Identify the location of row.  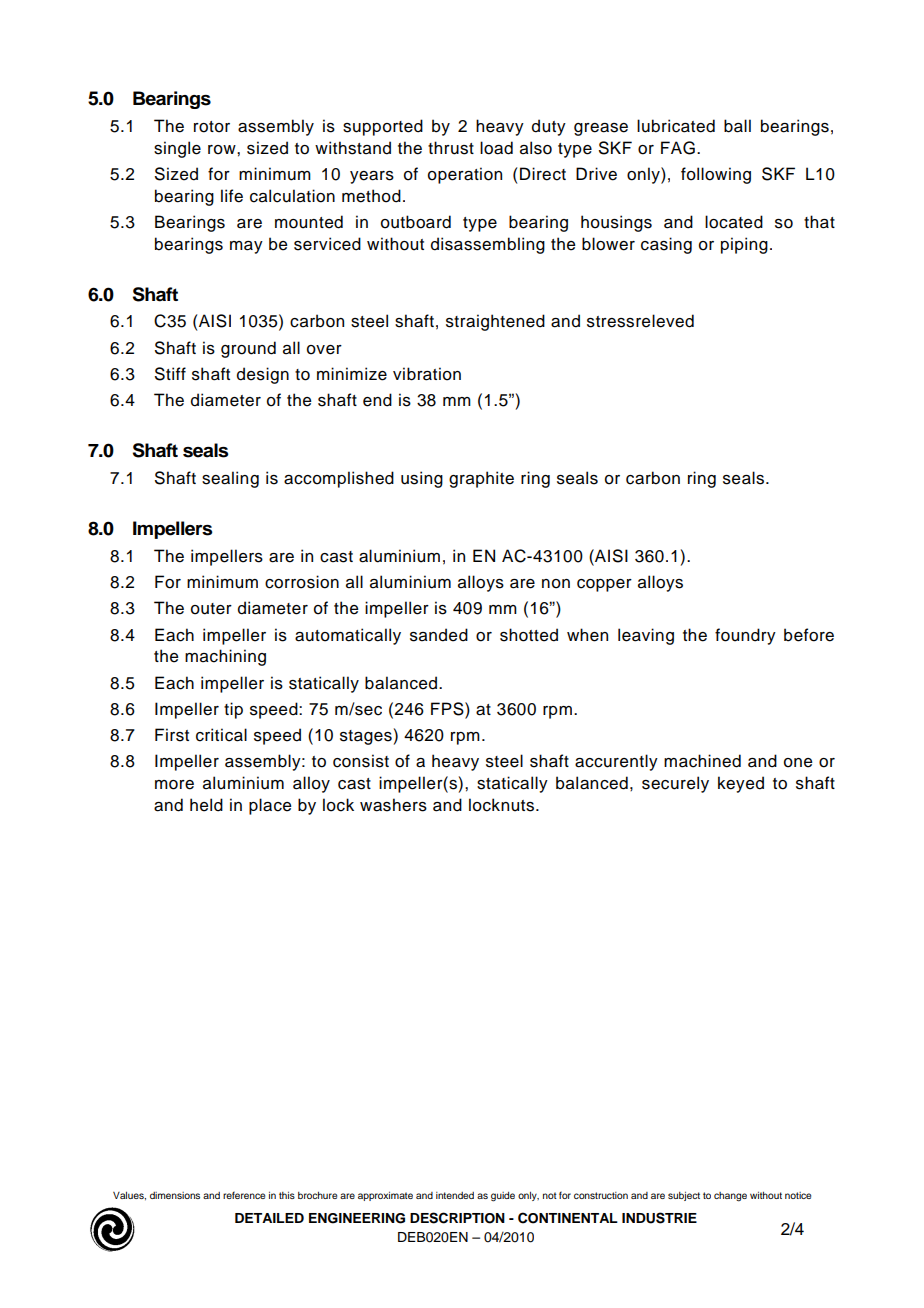
(223, 150).
